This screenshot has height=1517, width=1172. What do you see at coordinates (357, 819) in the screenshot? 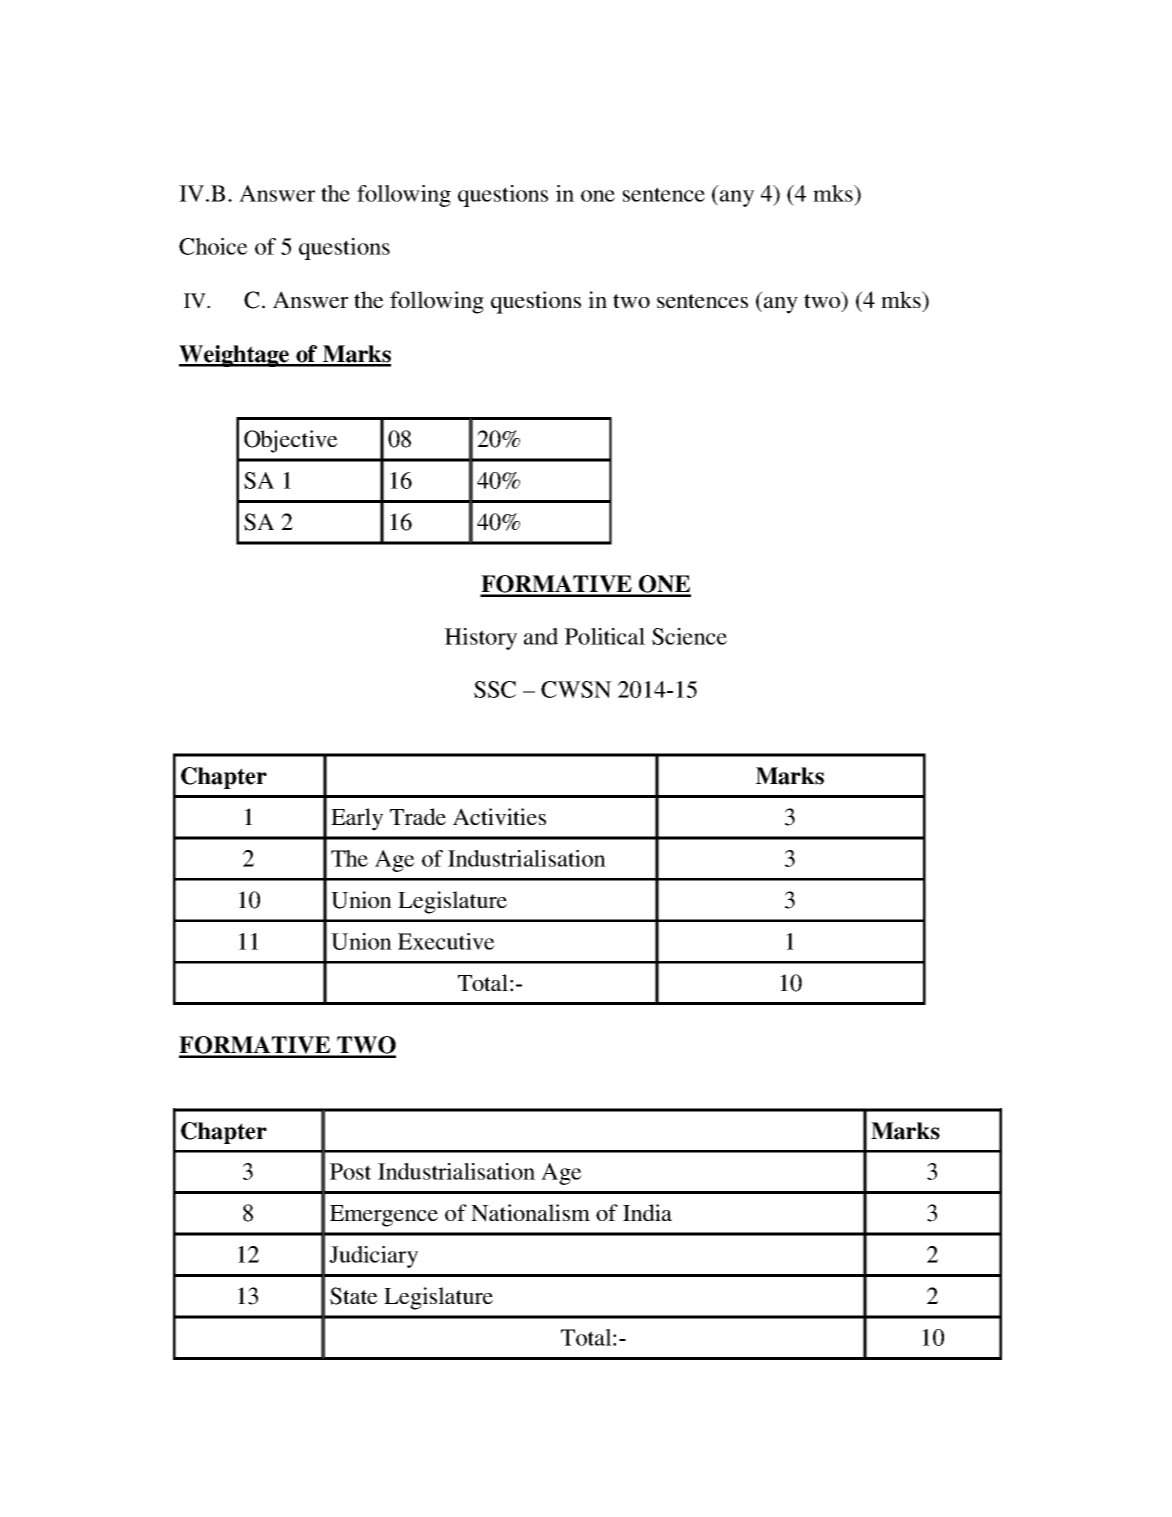
I see `Early` at bounding box center [357, 819].
